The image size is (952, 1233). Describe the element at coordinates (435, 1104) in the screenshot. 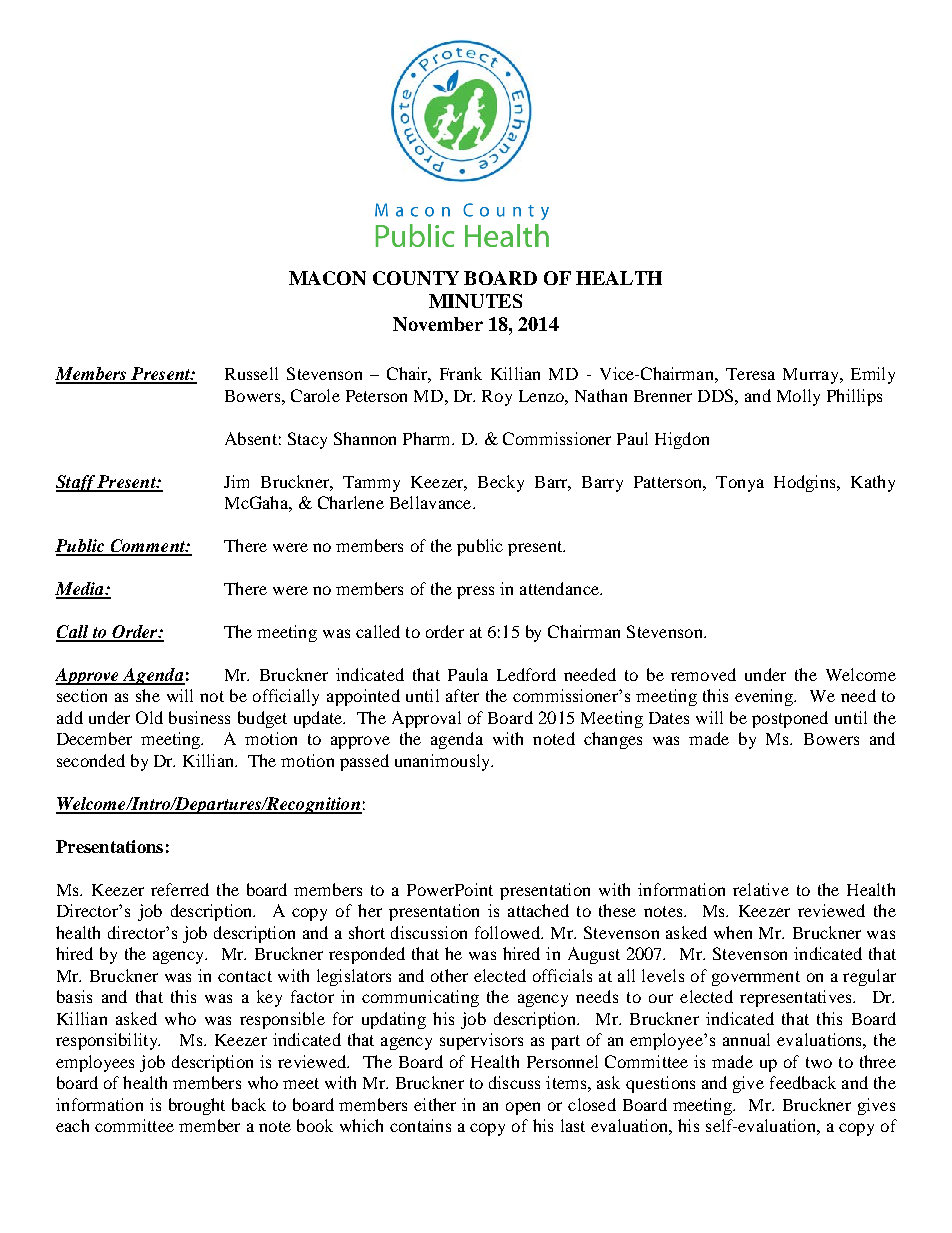

I see `either` at that location.
